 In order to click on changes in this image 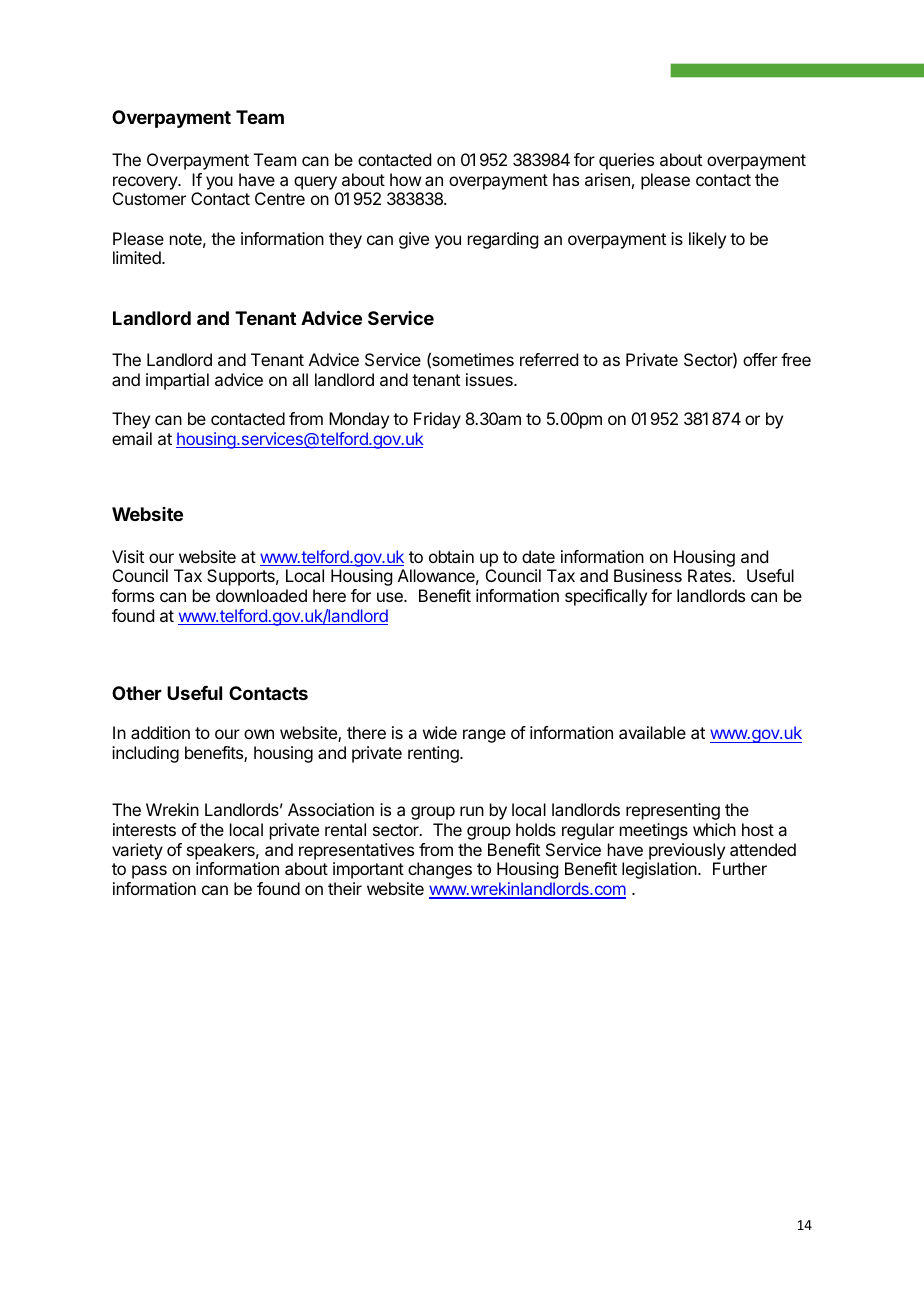, I will do `click(440, 870)`.
